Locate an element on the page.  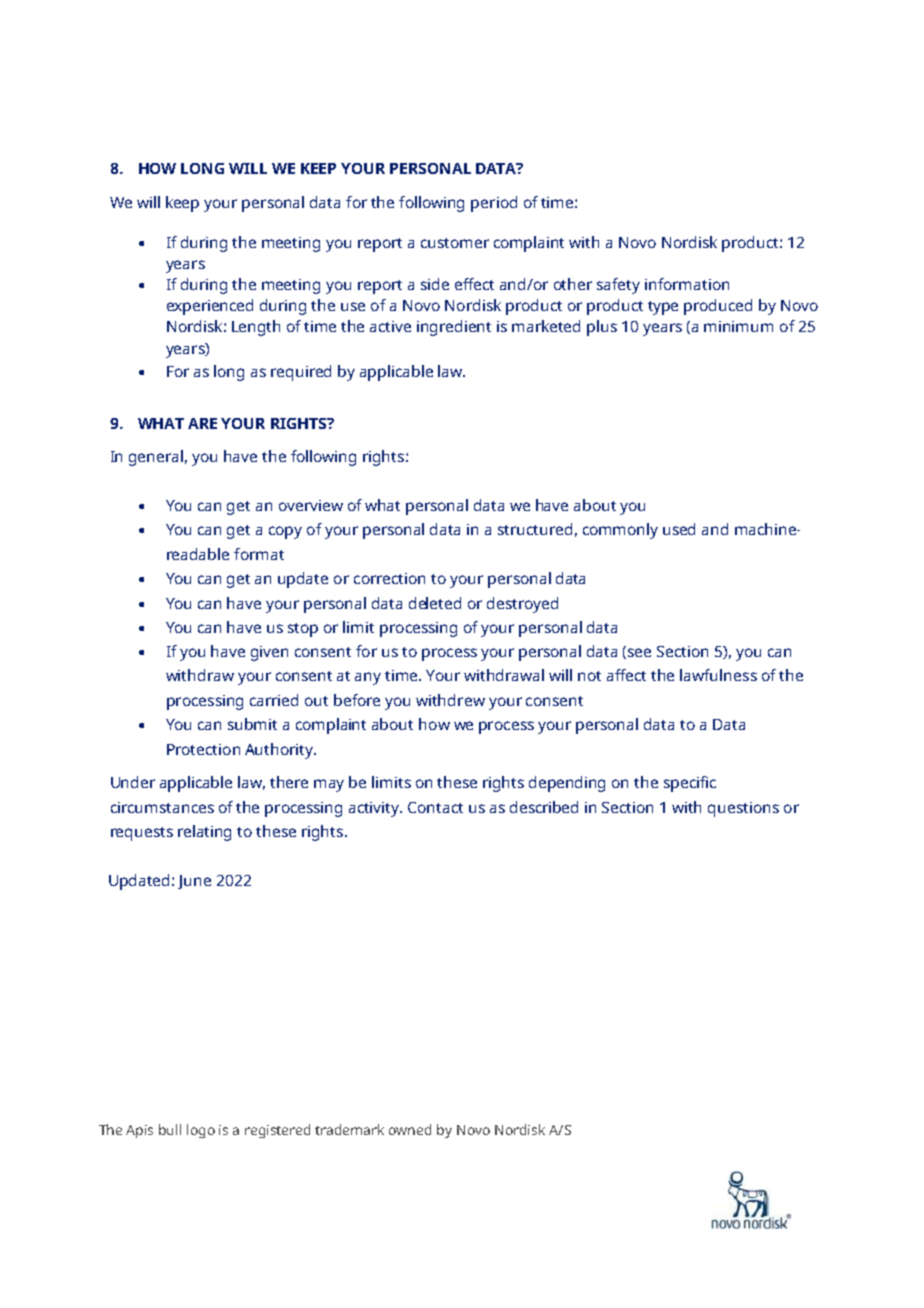
safety is located at coordinates (618, 286).
